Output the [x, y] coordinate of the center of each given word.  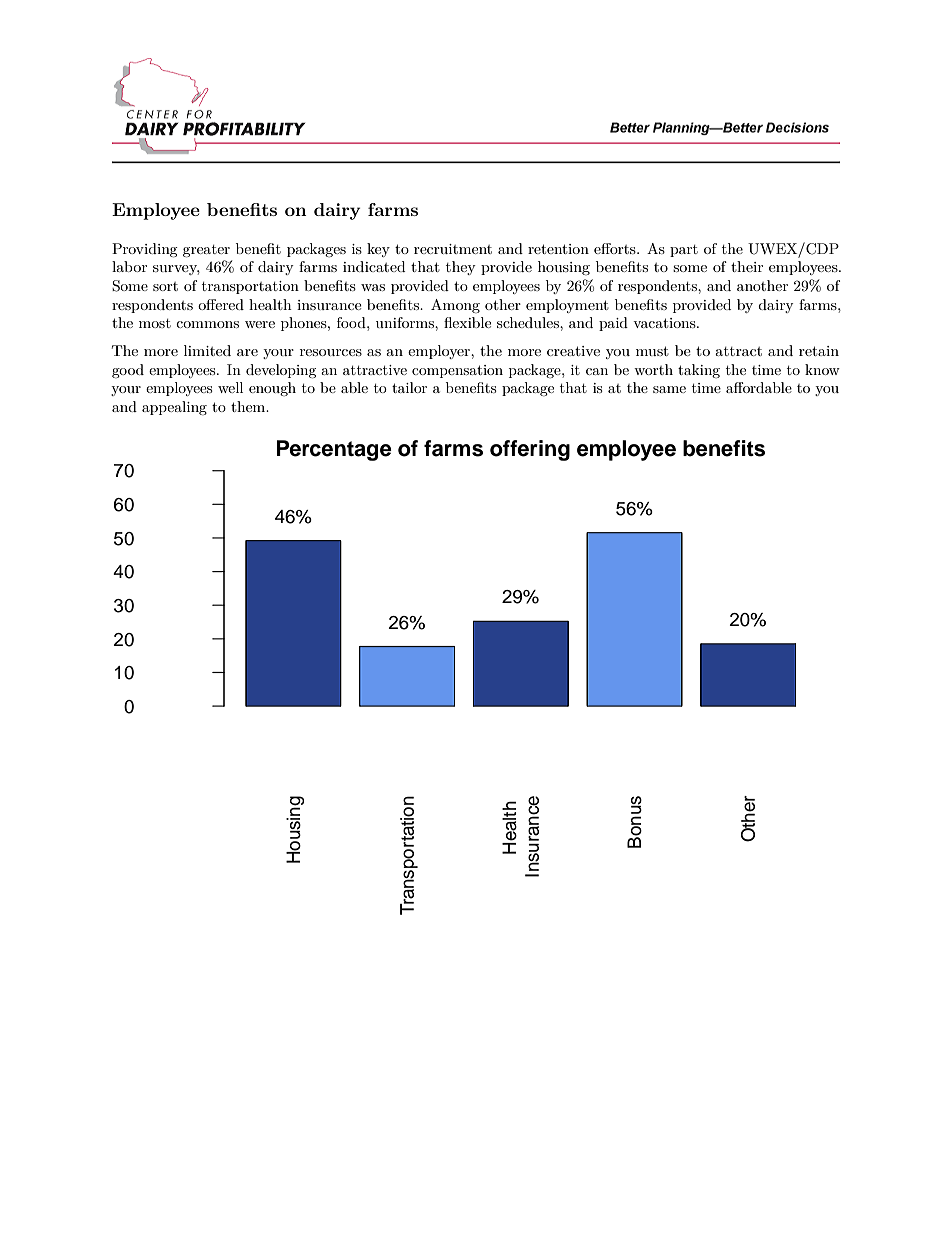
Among [455, 306]
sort [165, 286]
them [249, 406]
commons [207, 324]
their [747, 266]
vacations [665, 323]
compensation [457, 371]
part [684, 251]
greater [206, 251]
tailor [409, 387]
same [669, 389]
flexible [467, 322]
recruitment [453, 249]
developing [281, 371]
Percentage [334, 450]
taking [699, 371]
